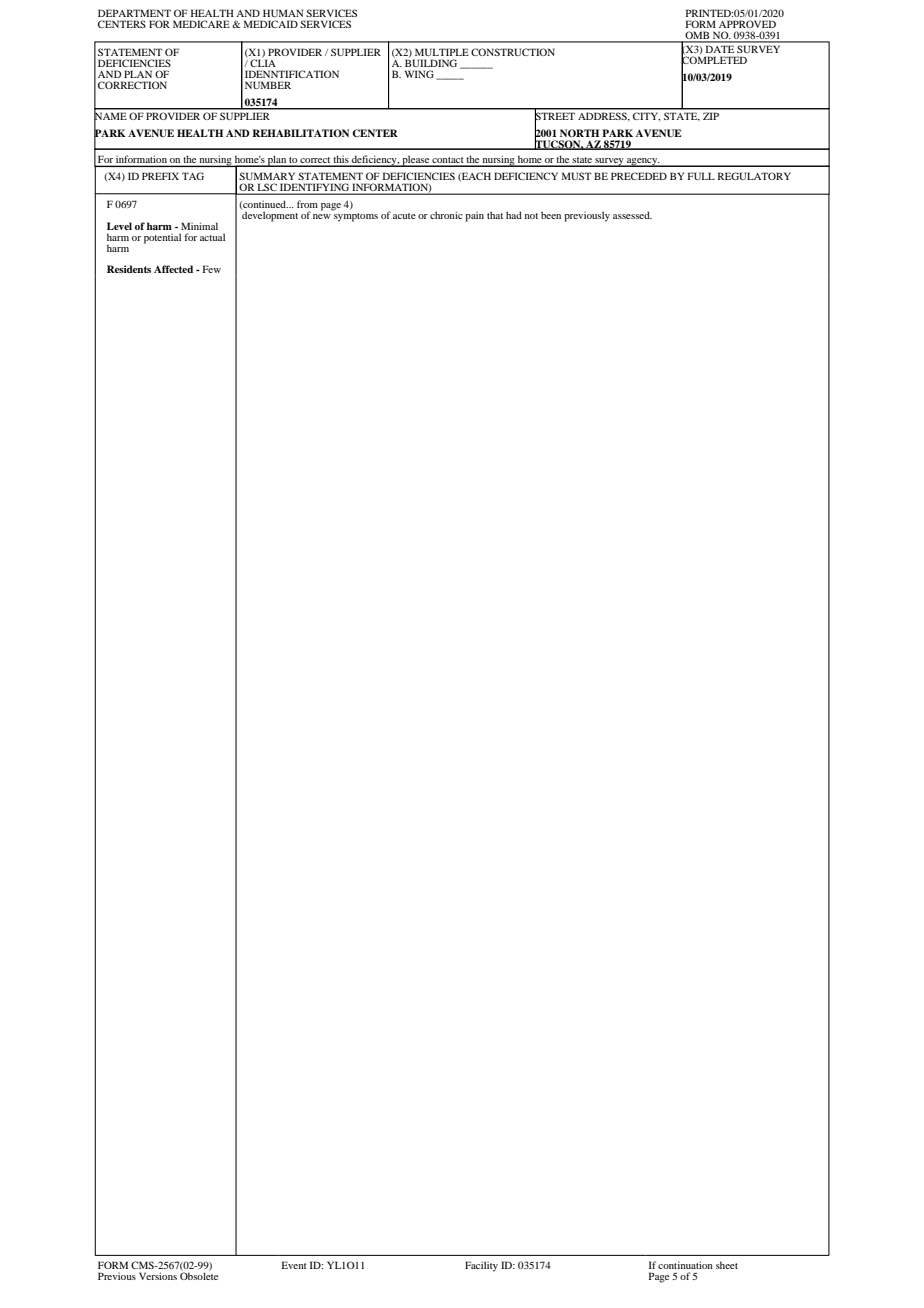 Image resolution: width=924 pixels, height=1308 pixels. Describe the element at coordinates (727, 1265) in the screenshot. I see `sheet` at that location.
